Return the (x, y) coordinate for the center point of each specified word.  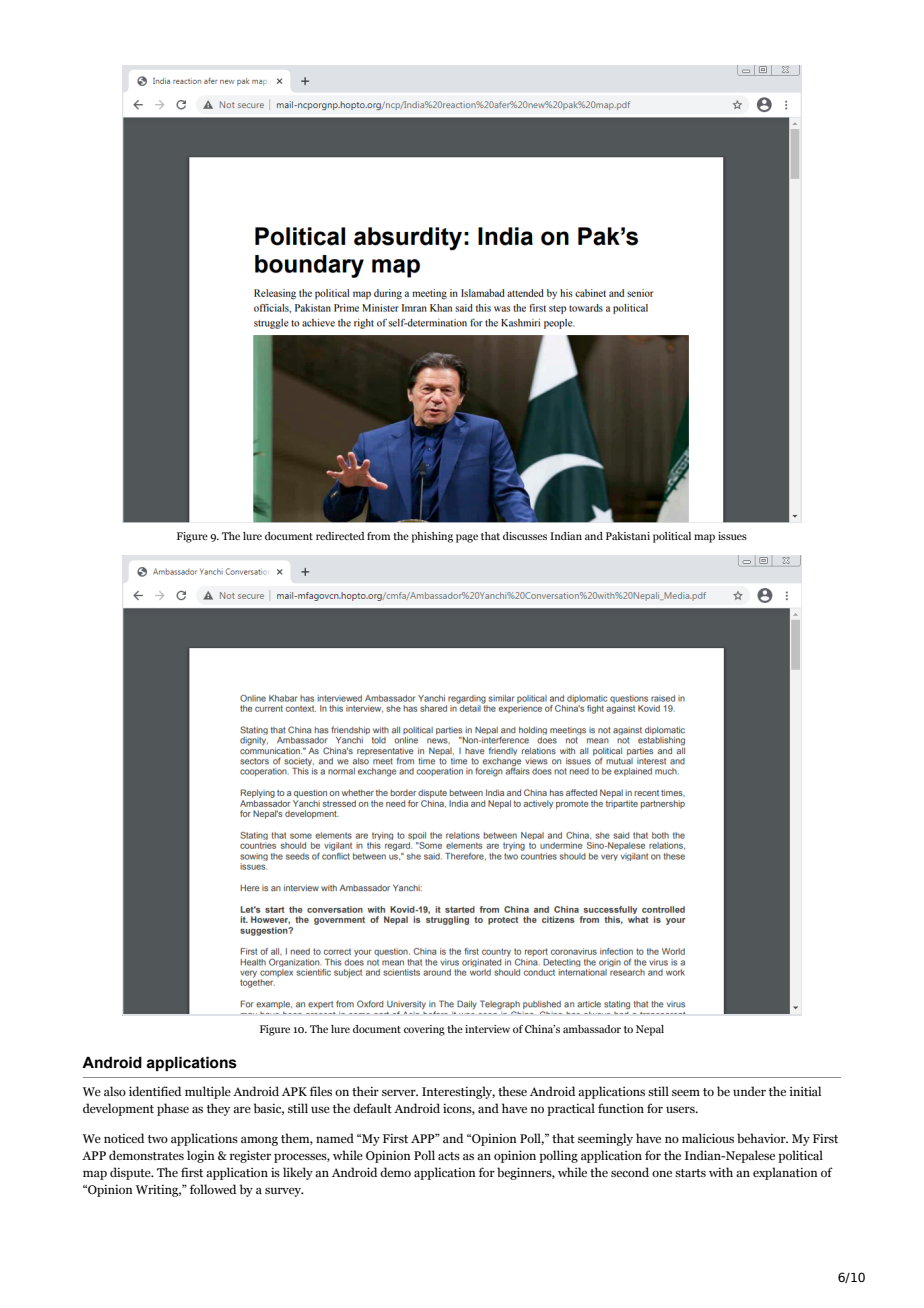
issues (732, 536)
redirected (340, 536)
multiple (208, 1092)
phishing (432, 537)
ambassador (592, 1029)
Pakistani (628, 536)
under (749, 1091)
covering (424, 1030)
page (467, 538)
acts (449, 1156)
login (201, 1156)
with (721, 1172)
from (378, 536)
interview (487, 1029)
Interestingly (458, 1092)
